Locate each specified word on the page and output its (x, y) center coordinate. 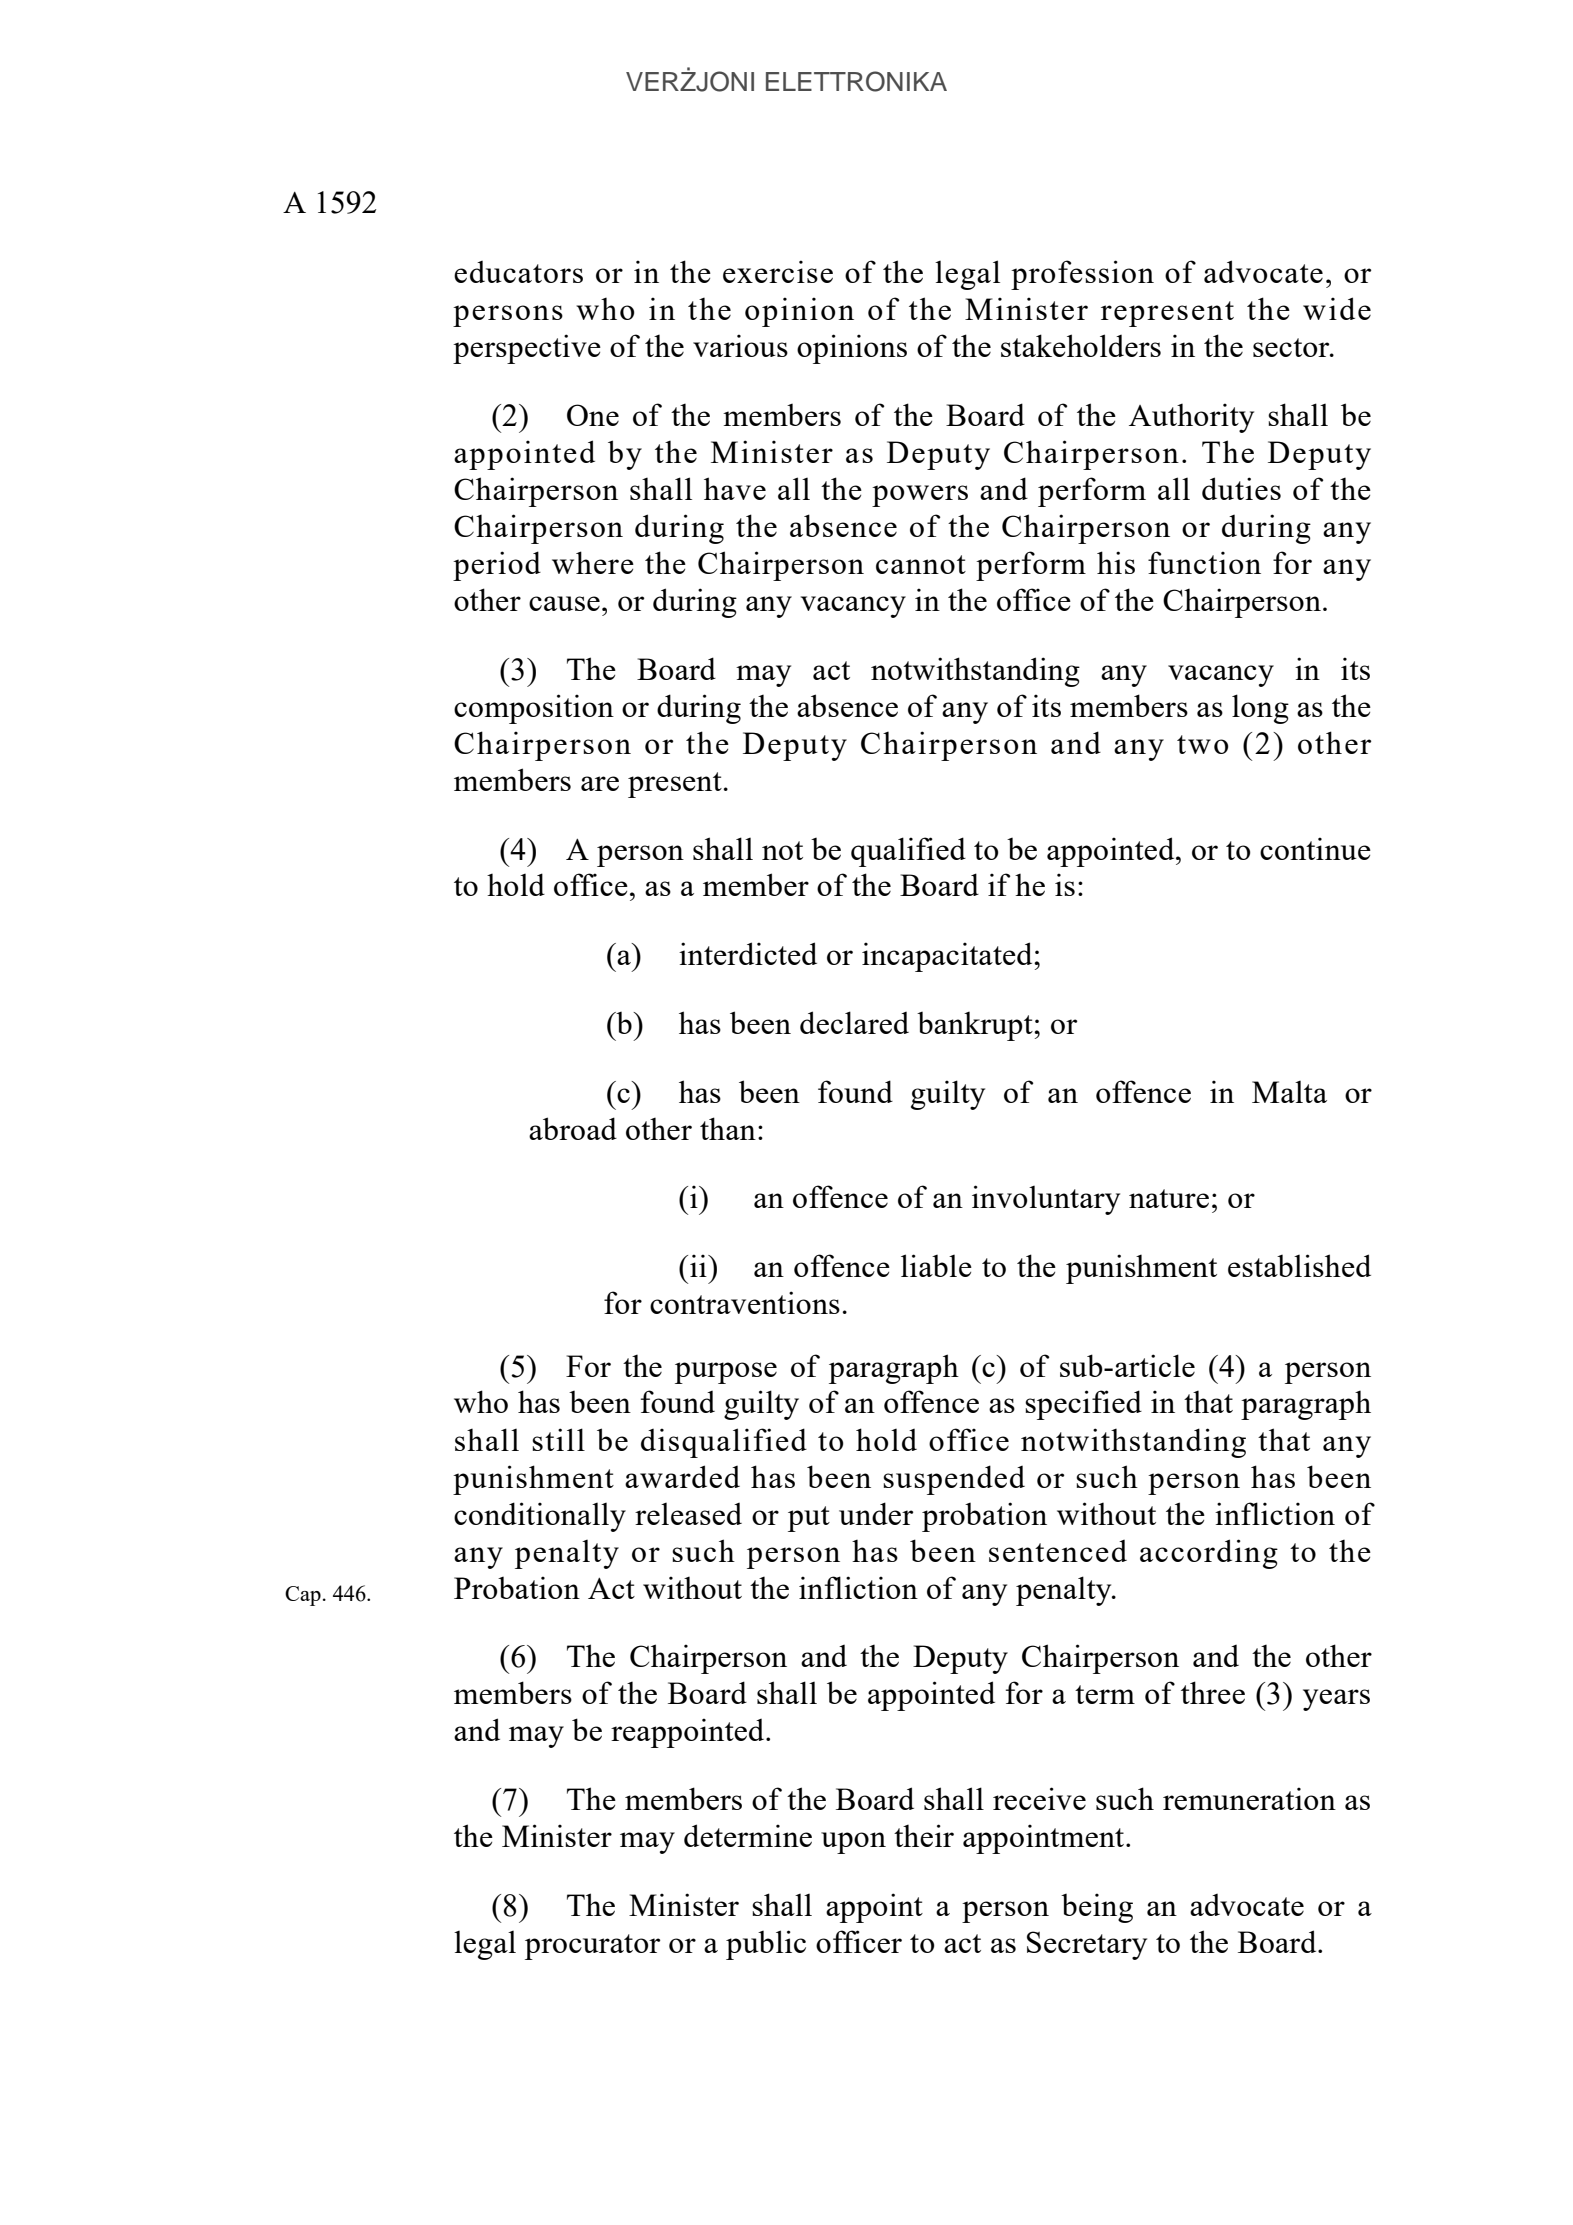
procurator (592, 1947)
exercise (778, 271)
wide (1337, 308)
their (924, 1835)
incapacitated (948, 957)
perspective (527, 349)
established (1299, 1265)
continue (1315, 848)
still (558, 1439)
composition (534, 709)
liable (936, 1265)
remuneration (1249, 1798)
